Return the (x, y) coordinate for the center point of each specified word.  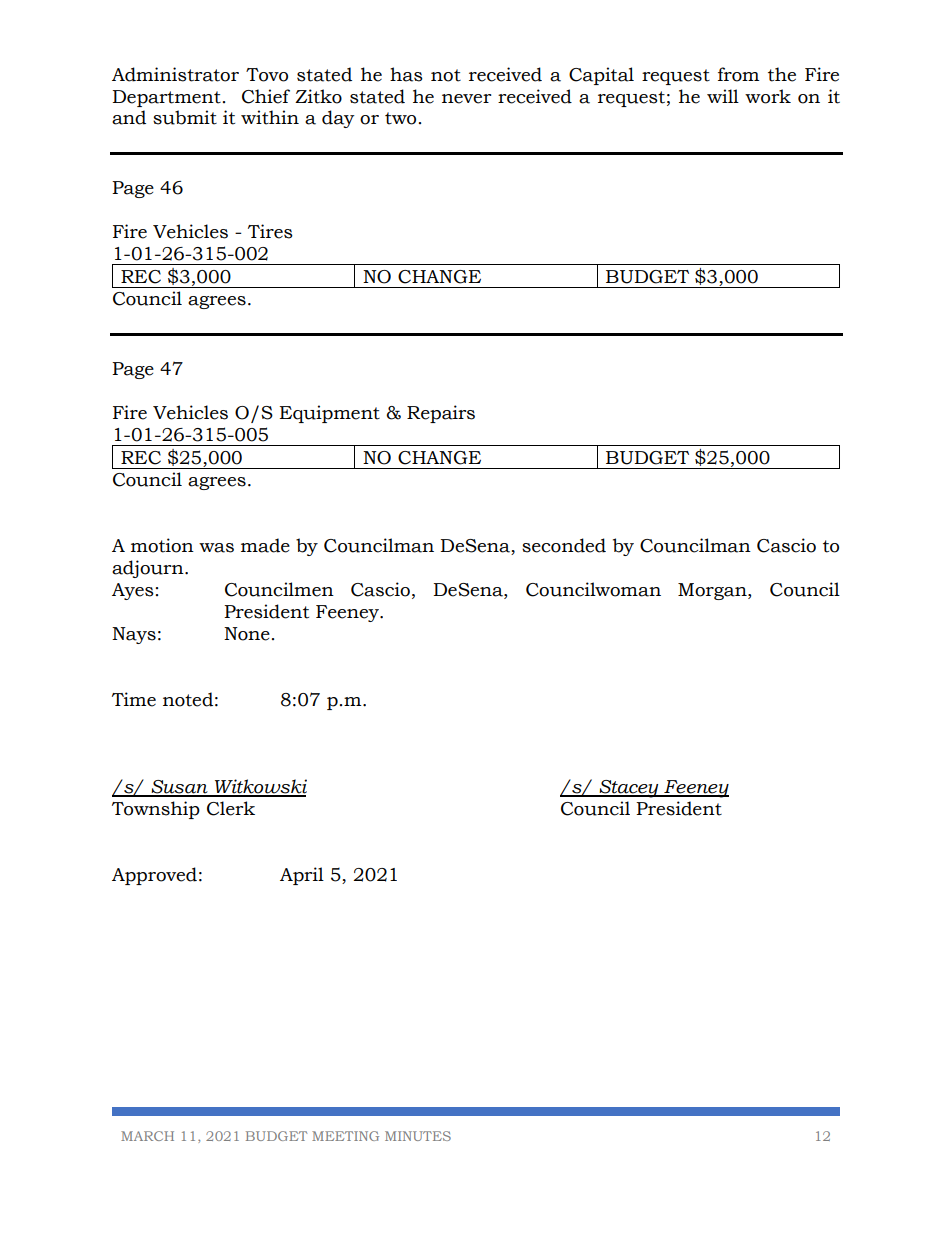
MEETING (345, 1136)
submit (185, 117)
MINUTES (418, 1136)
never (466, 99)
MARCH (147, 1136)
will (723, 96)
